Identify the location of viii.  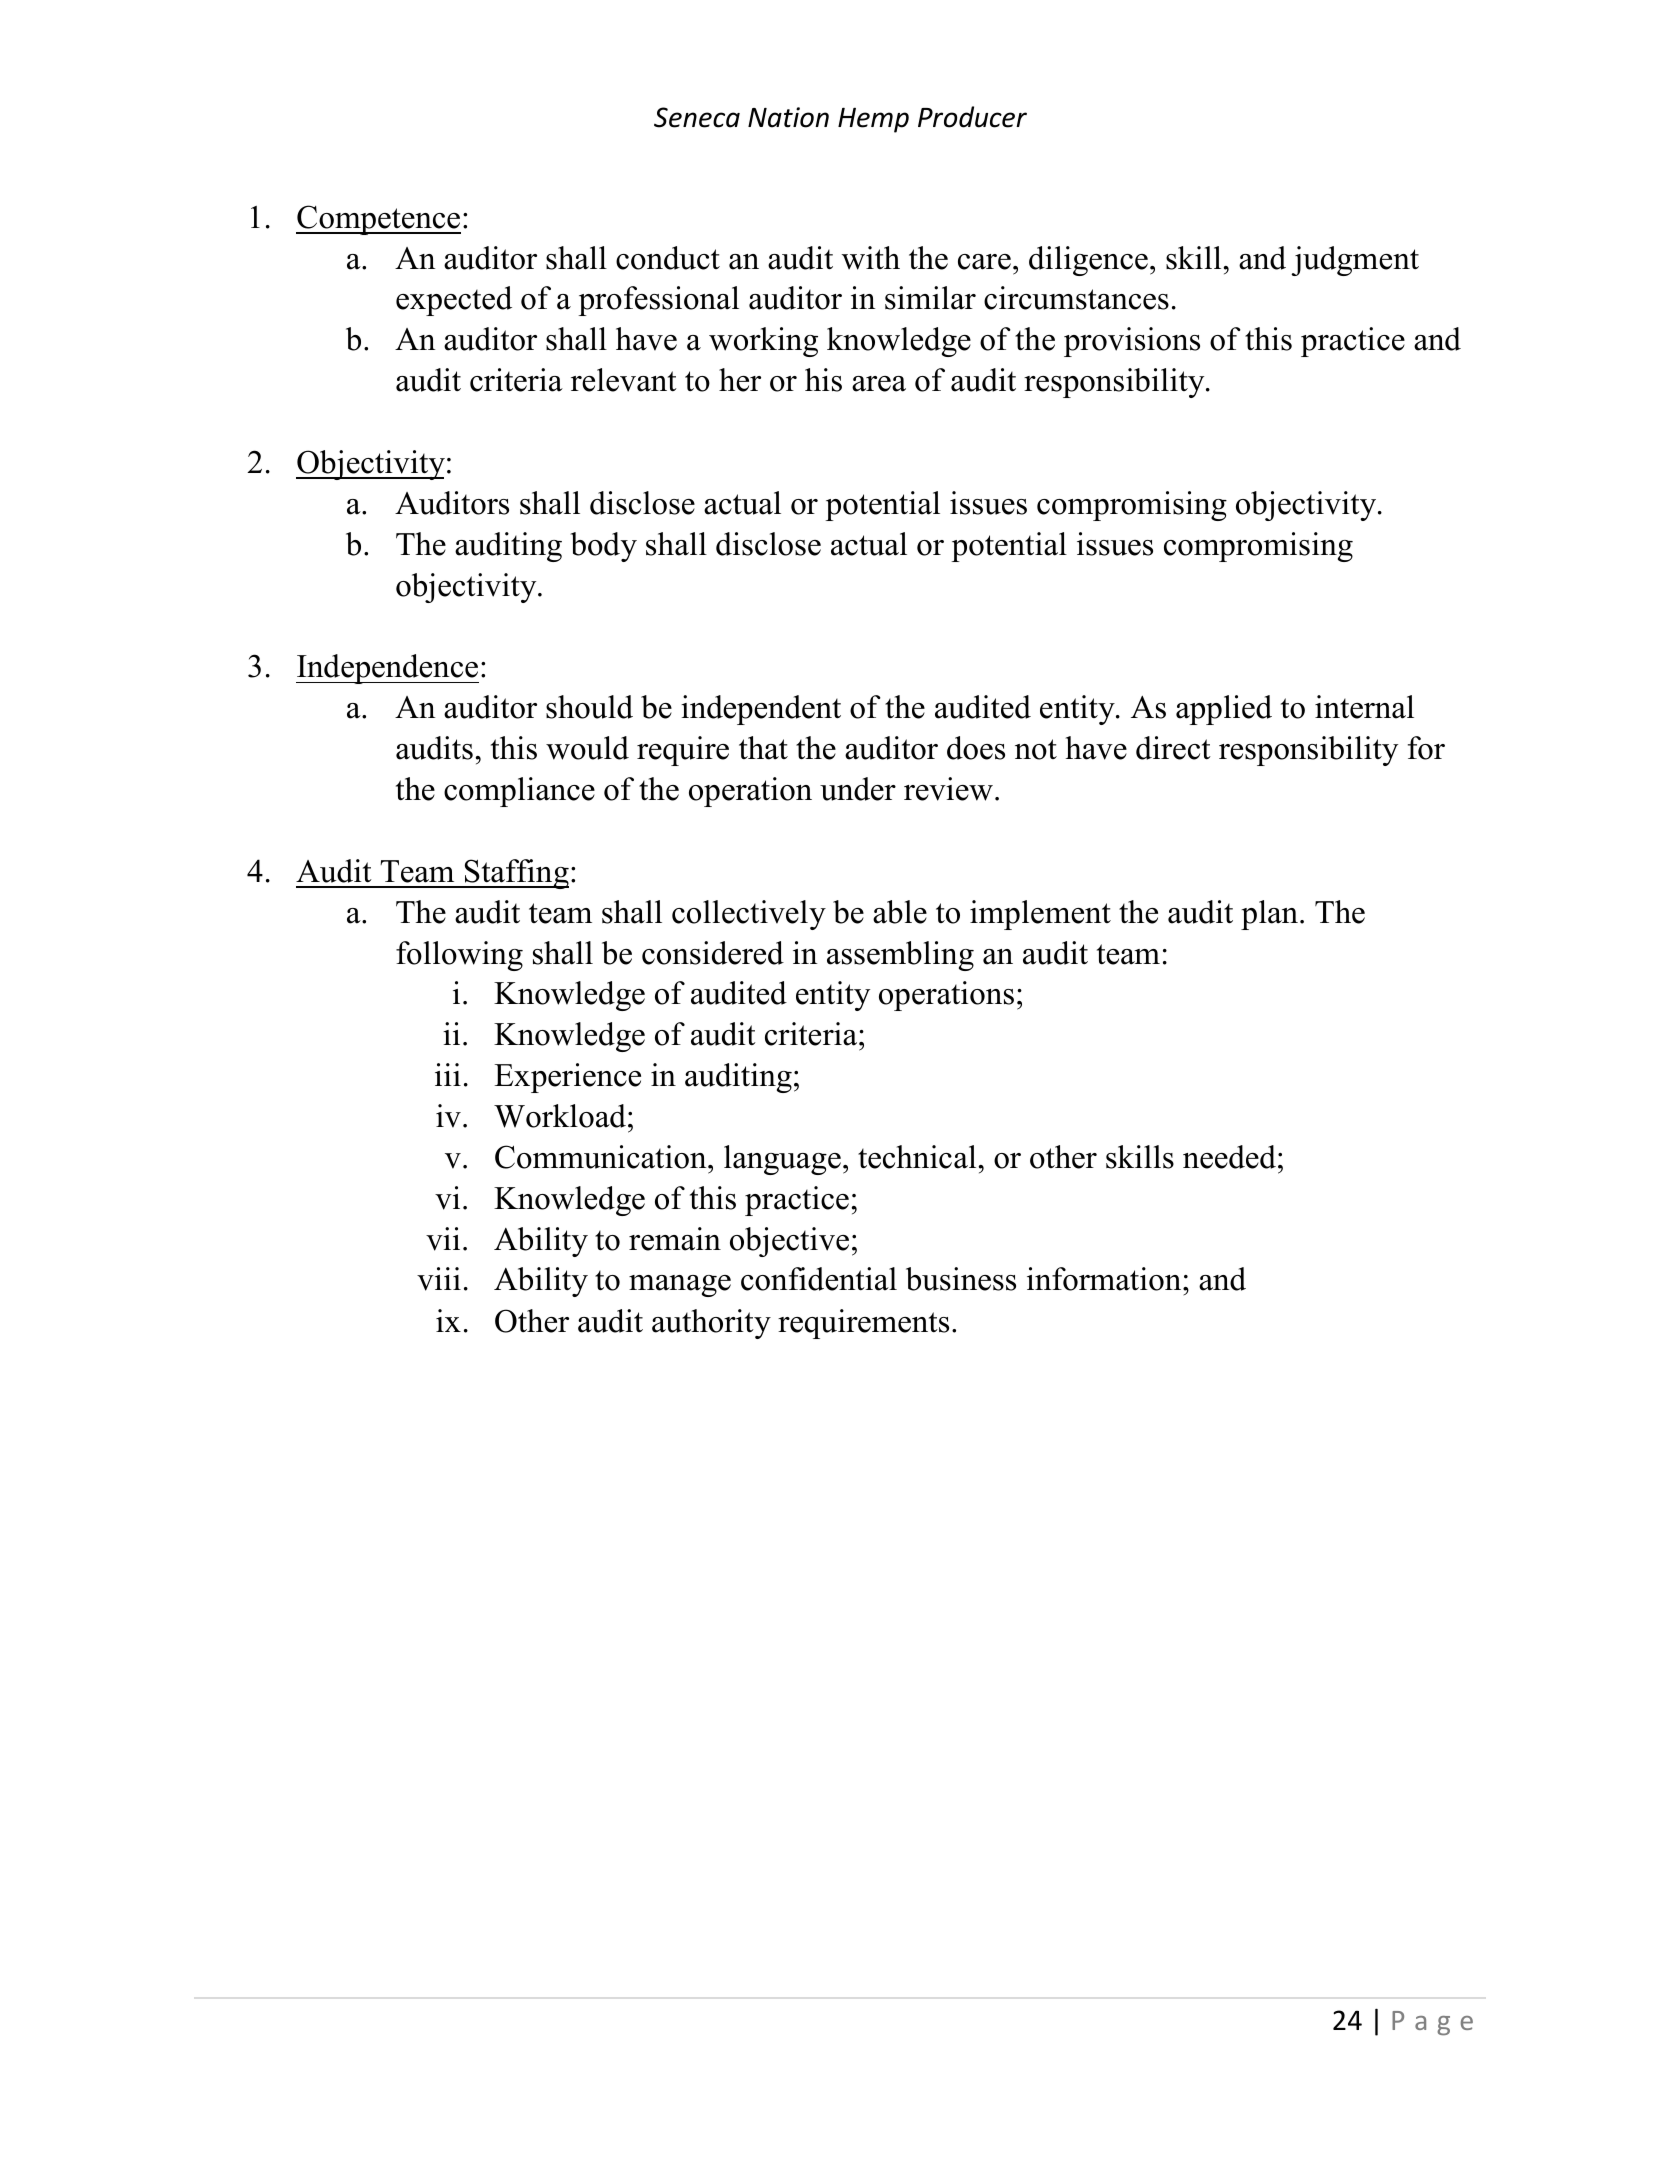
(439, 1279).
